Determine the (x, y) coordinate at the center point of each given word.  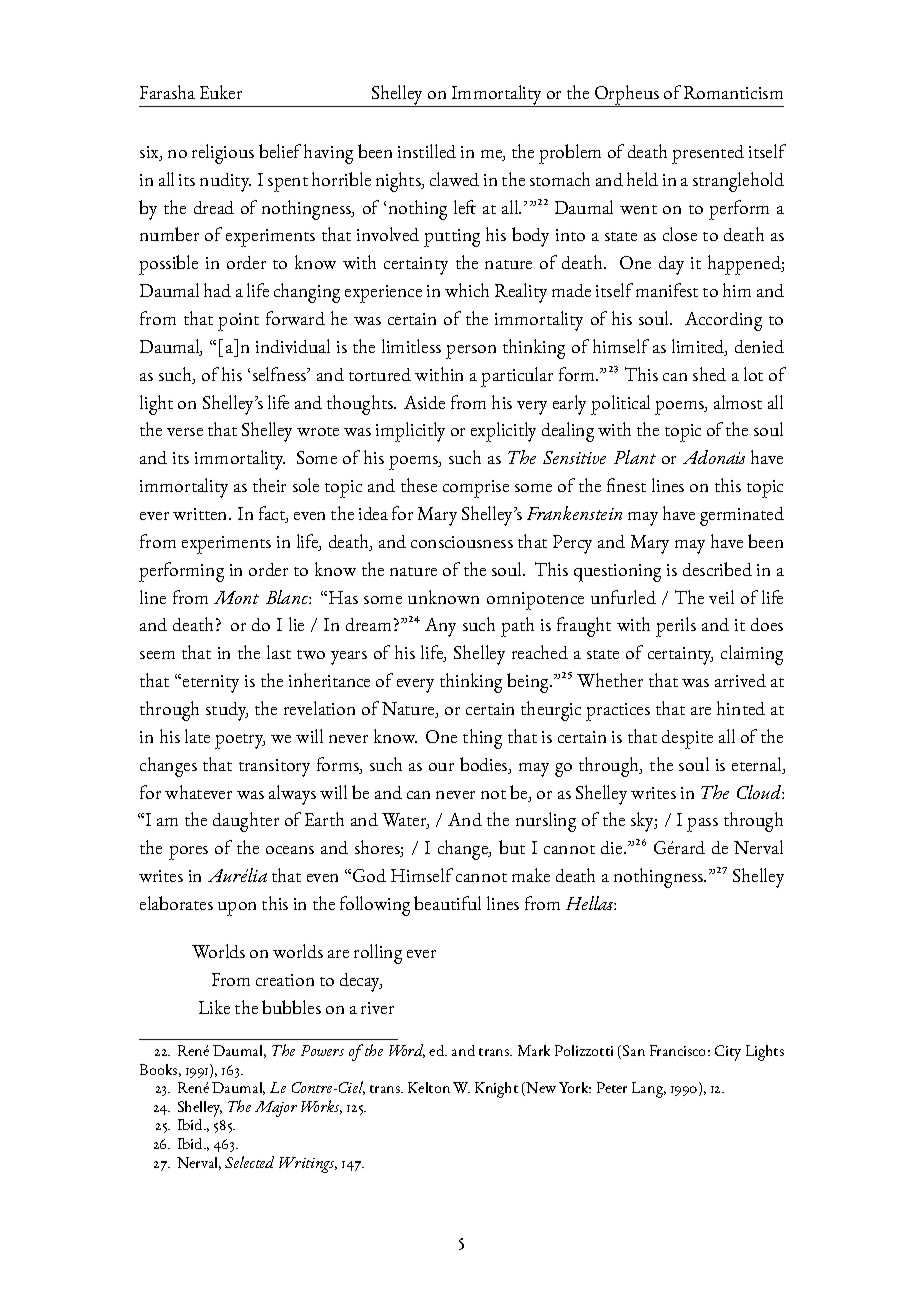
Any (440, 627)
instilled (427, 151)
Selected (249, 1162)
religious (223, 154)
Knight (496, 1090)
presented (708, 154)
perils (676, 627)
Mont (236, 597)
